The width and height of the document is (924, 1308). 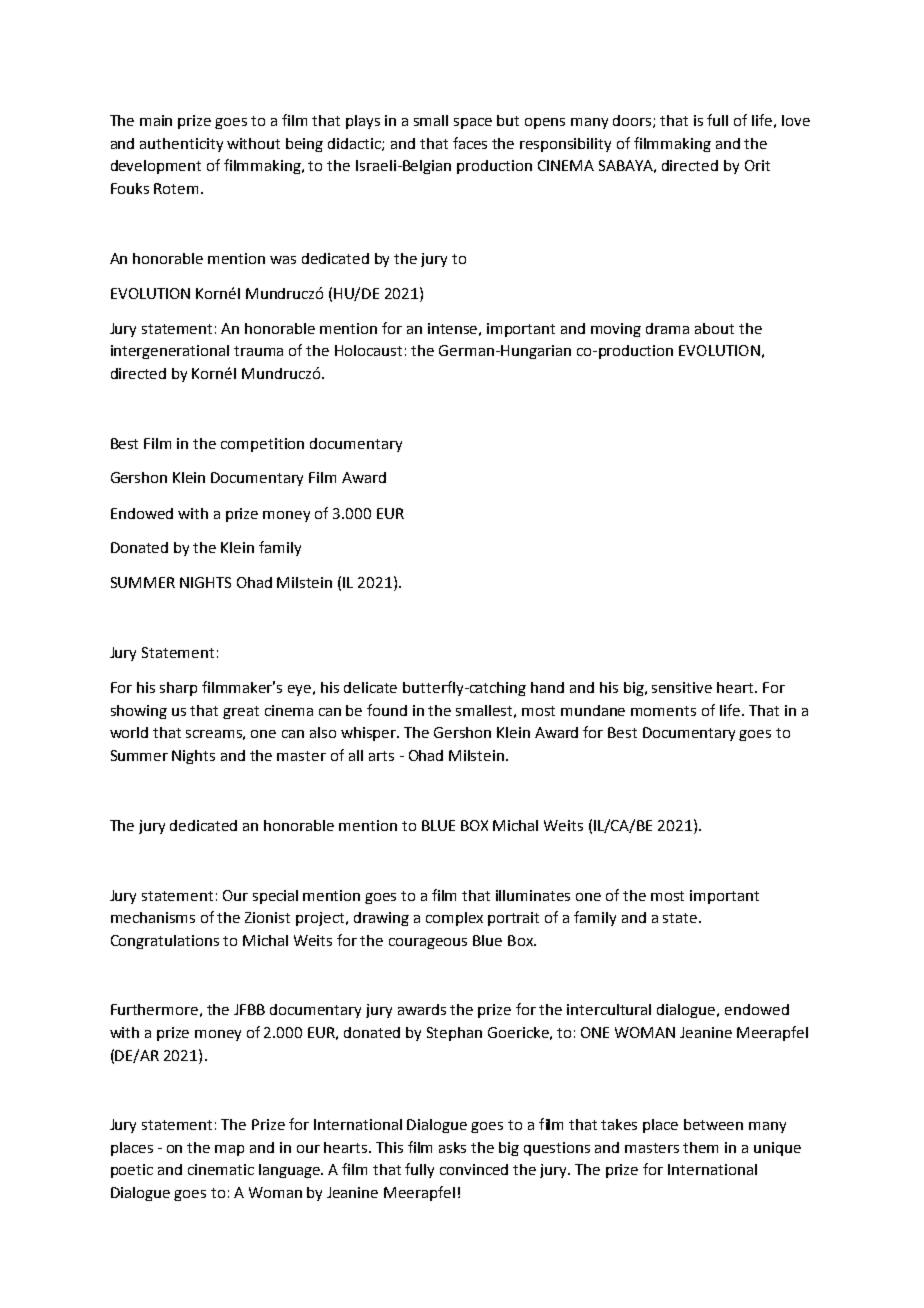 What do you see at coordinates (452, 1147) in the document?
I see `asks` at bounding box center [452, 1147].
